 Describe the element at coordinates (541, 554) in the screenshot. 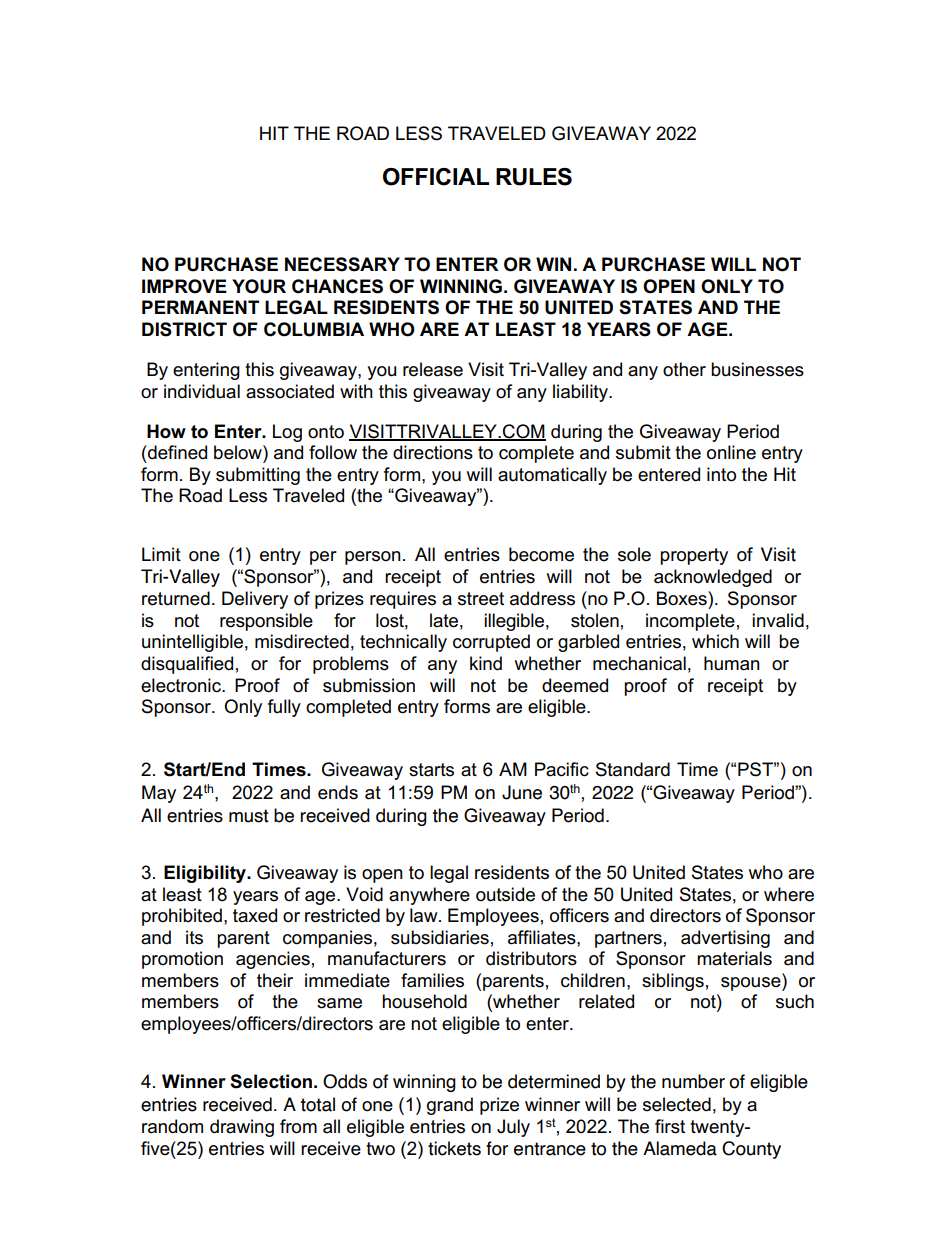

I see `become` at that location.
